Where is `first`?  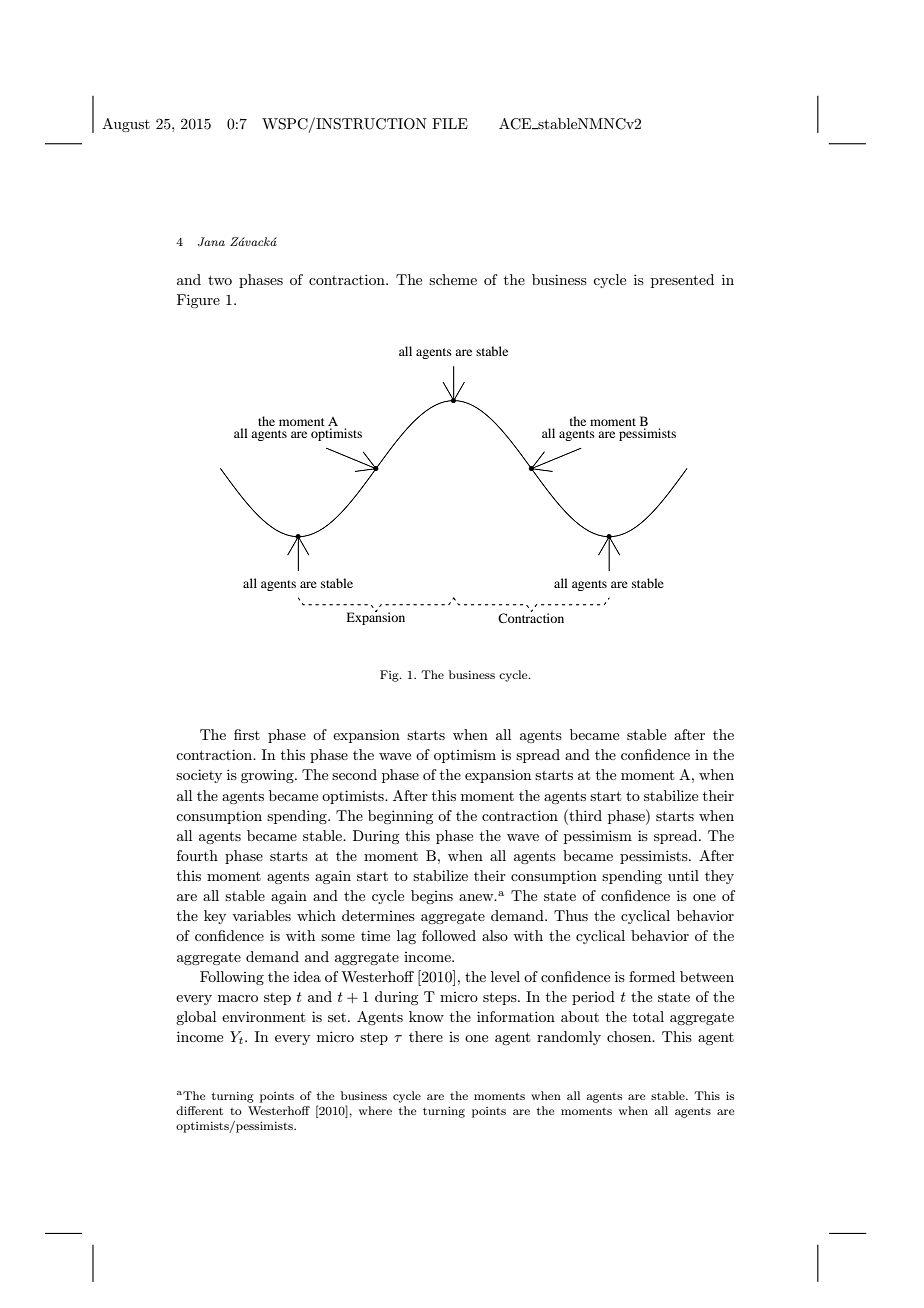
first is located at coordinates (247, 734).
